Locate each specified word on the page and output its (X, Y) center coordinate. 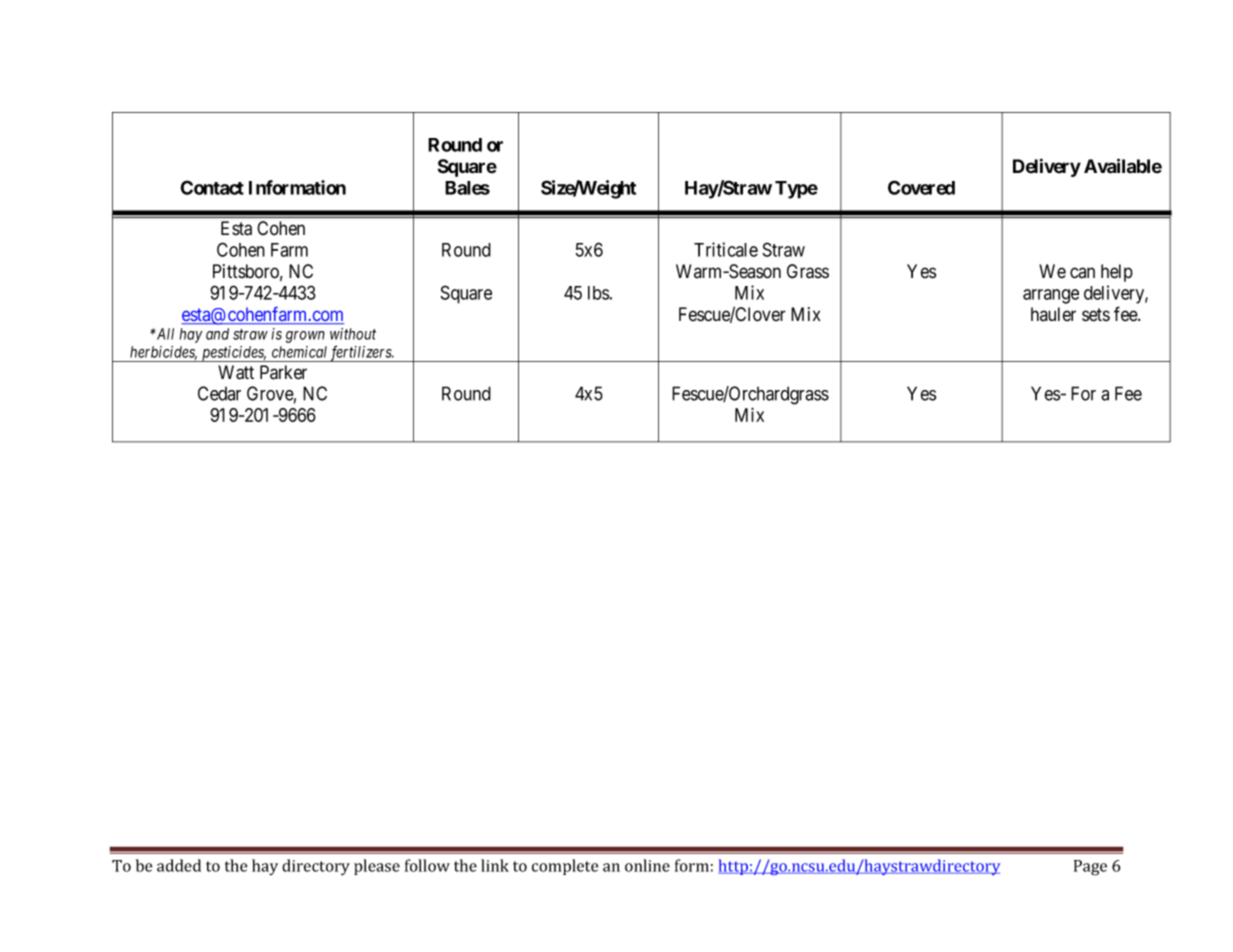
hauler (1053, 314)
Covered (921, 187)
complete (565, 867)
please (377, 867)
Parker (283, 372)
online (647, 865)
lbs (599, 293)
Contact (212, 187)
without (353, 334)
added (179, 865)
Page (1090, 868)
